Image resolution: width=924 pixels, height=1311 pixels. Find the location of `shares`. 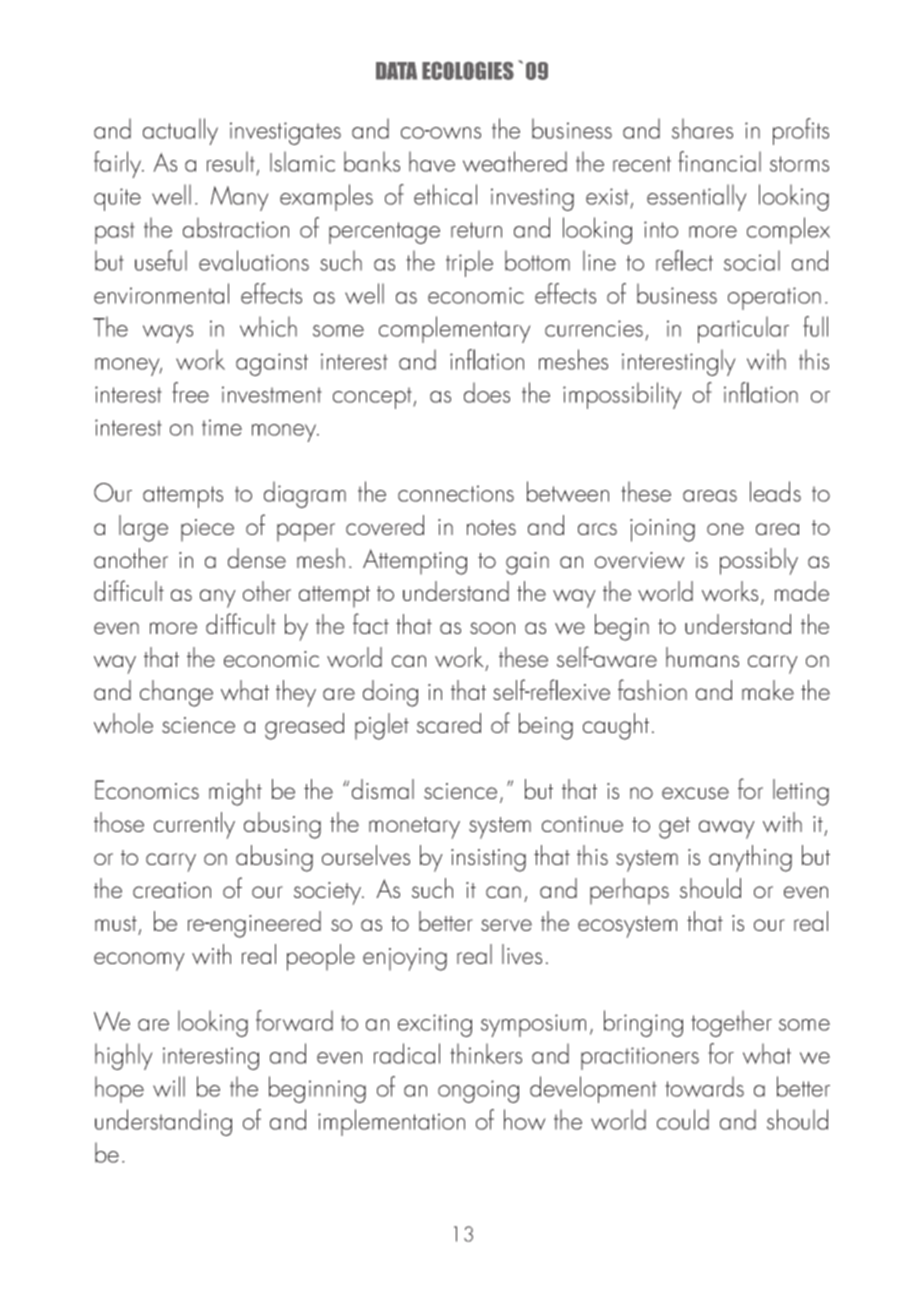

shares is located at coordinates (702, 128).
